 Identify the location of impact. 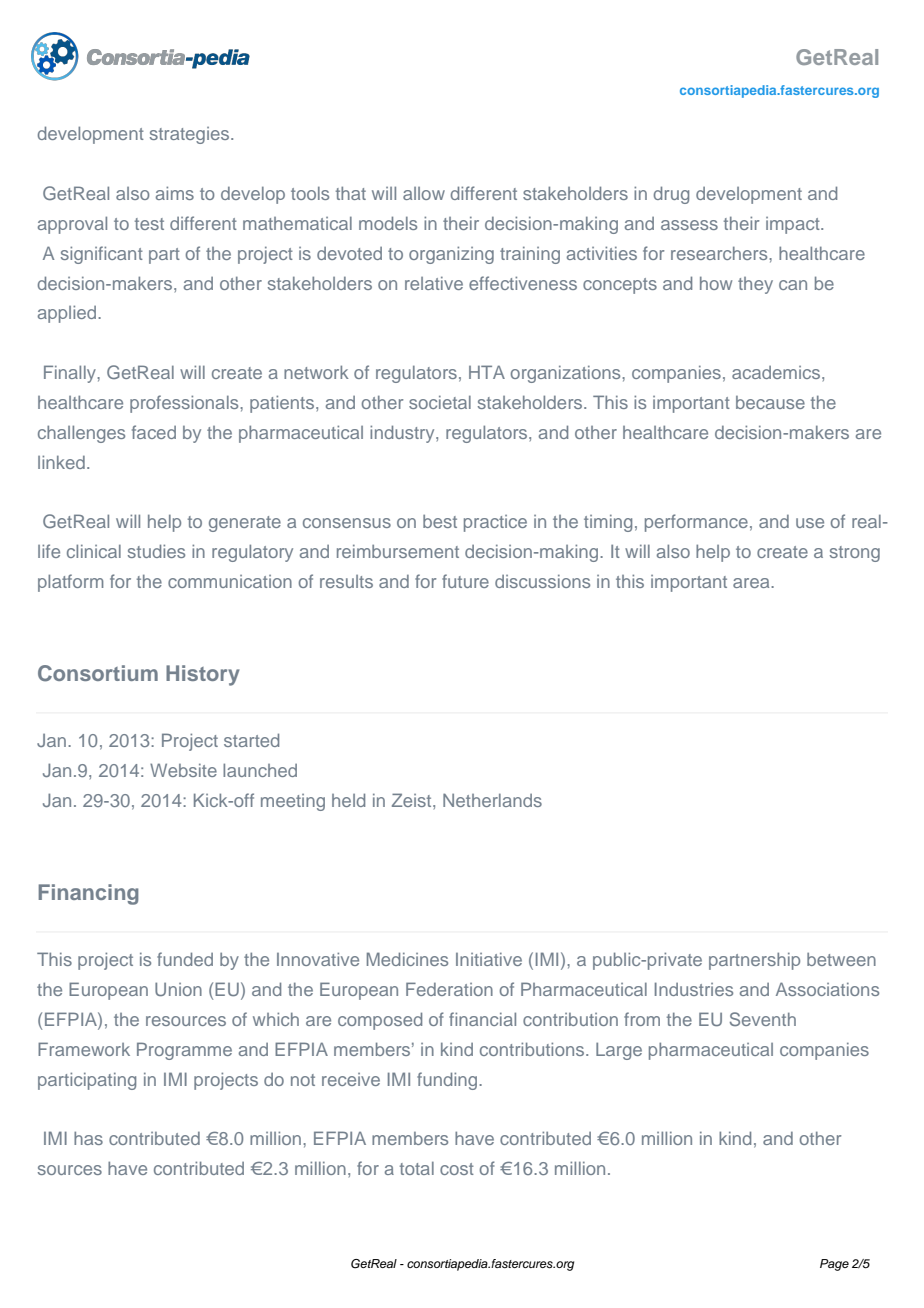
(794, 225).
